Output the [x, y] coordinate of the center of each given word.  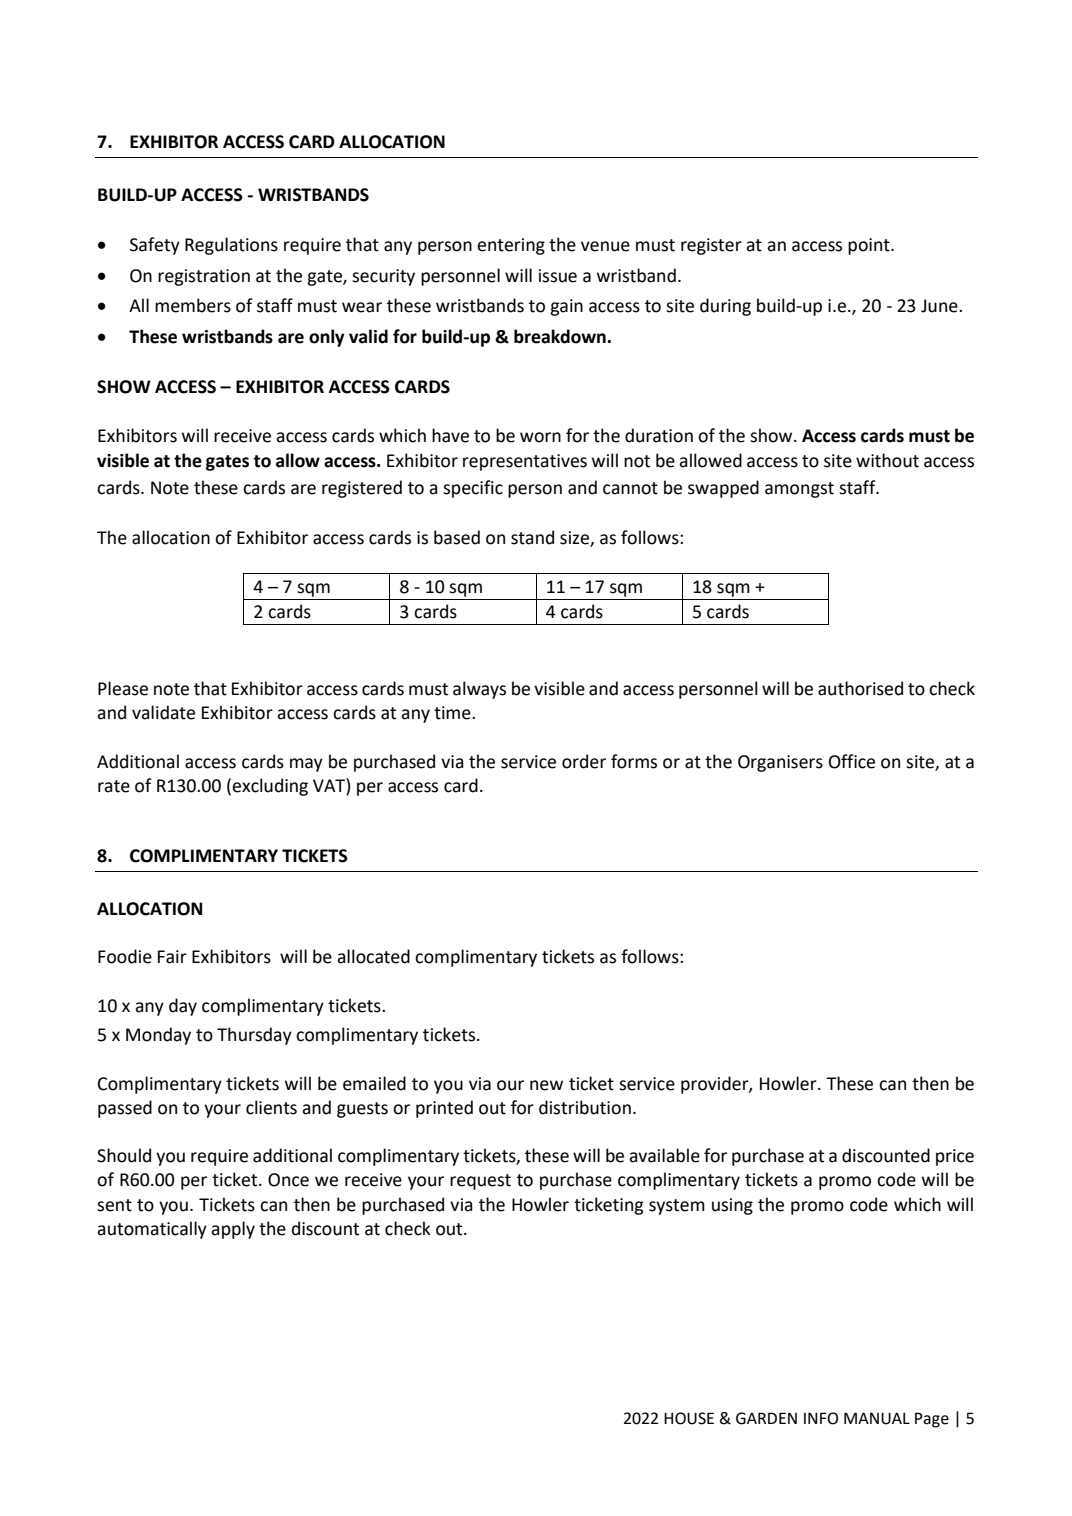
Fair [172, 957]
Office [852, 761]
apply [233, 1230]
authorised [860, 688]
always [479, 690]
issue [558, 276]
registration [204, 277]
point [870, 246]
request [480, 1182]
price [955, 1157]
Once [288, 1180]
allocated [373, 956]
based [457, 537]
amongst [799, 490]
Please [123, 688]
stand [532, 537]
